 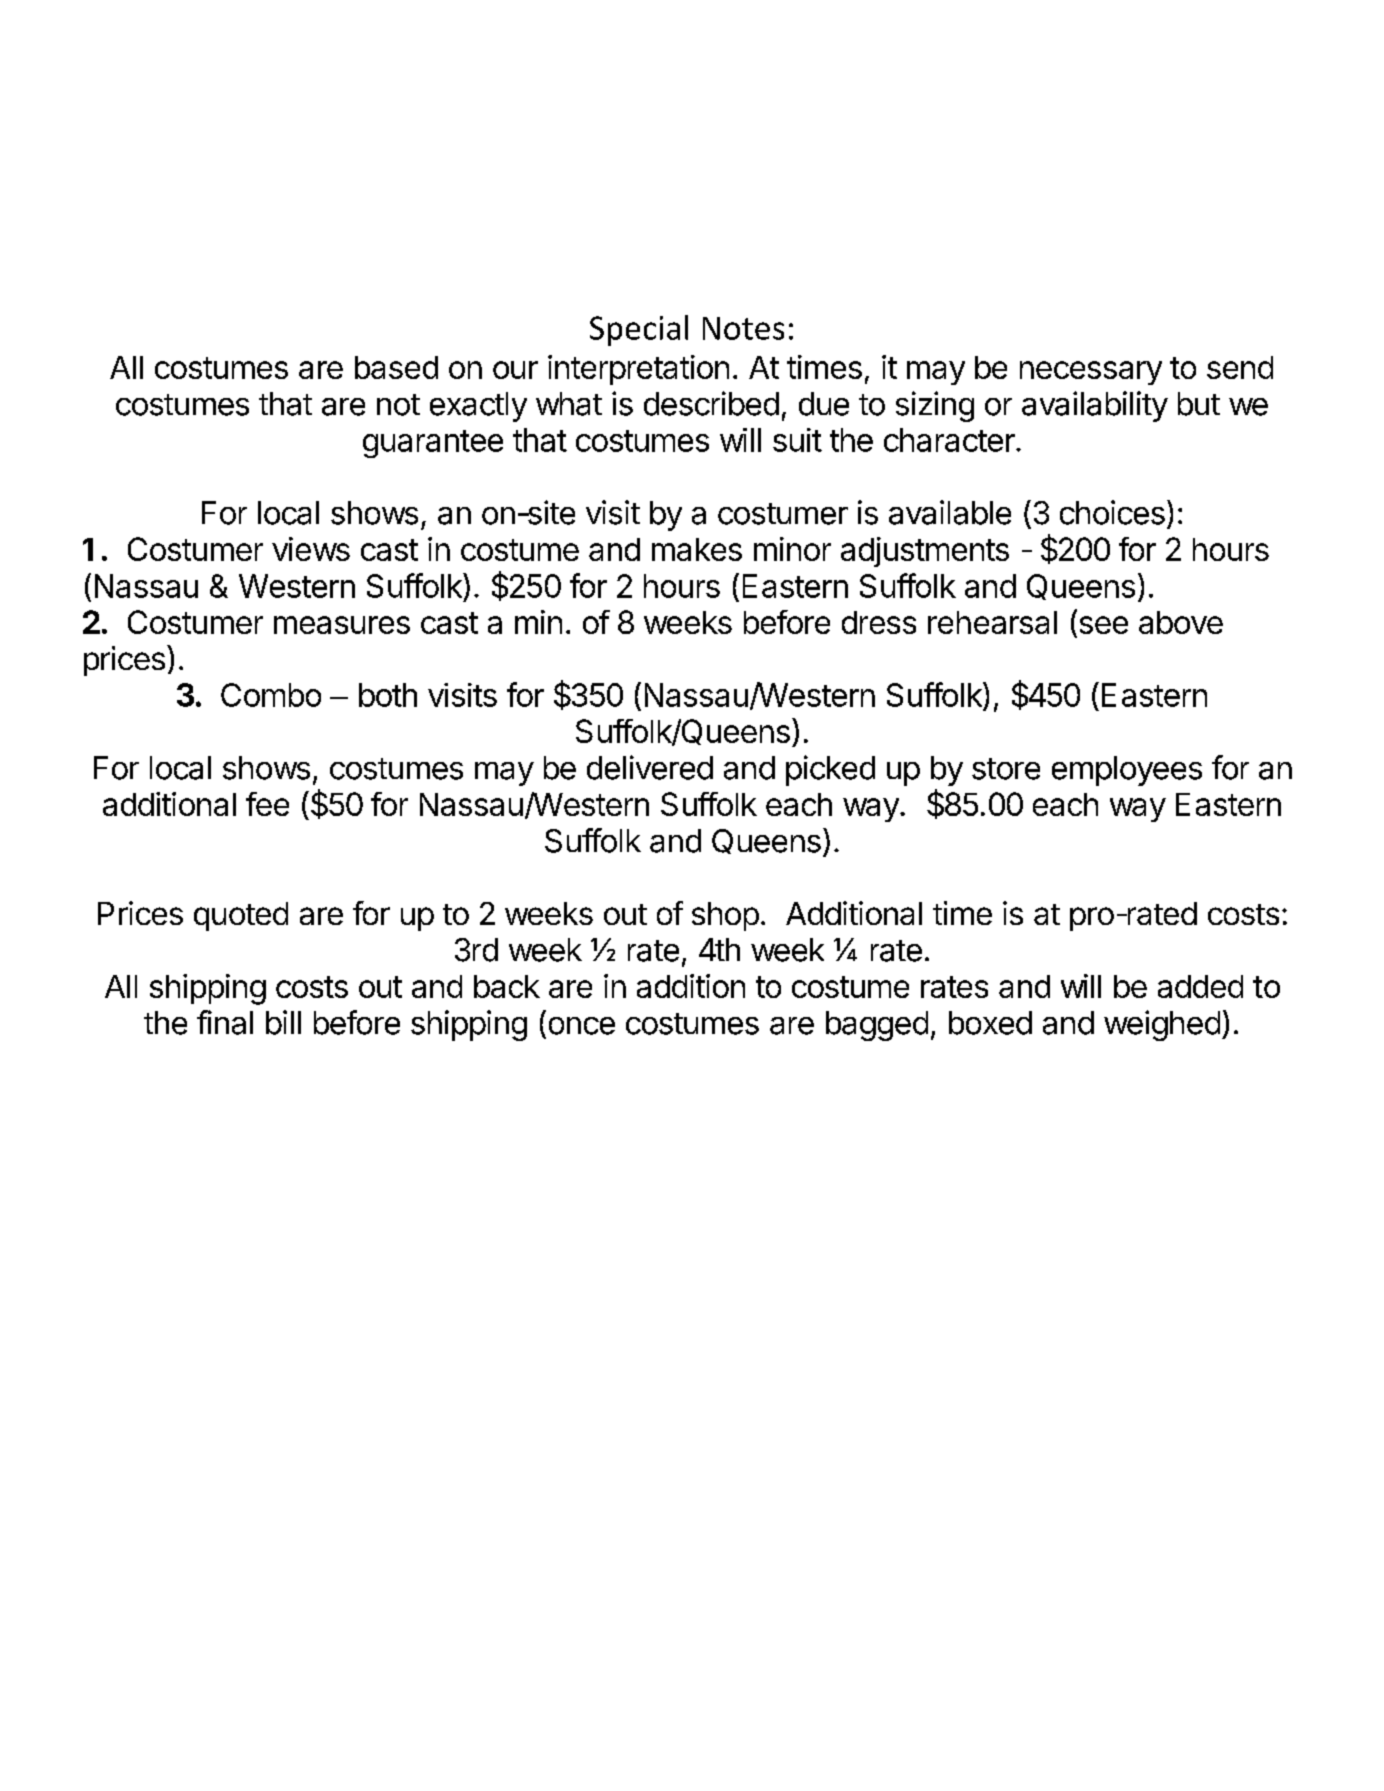 I want to click on Notes, so click(x=743, y=328).
